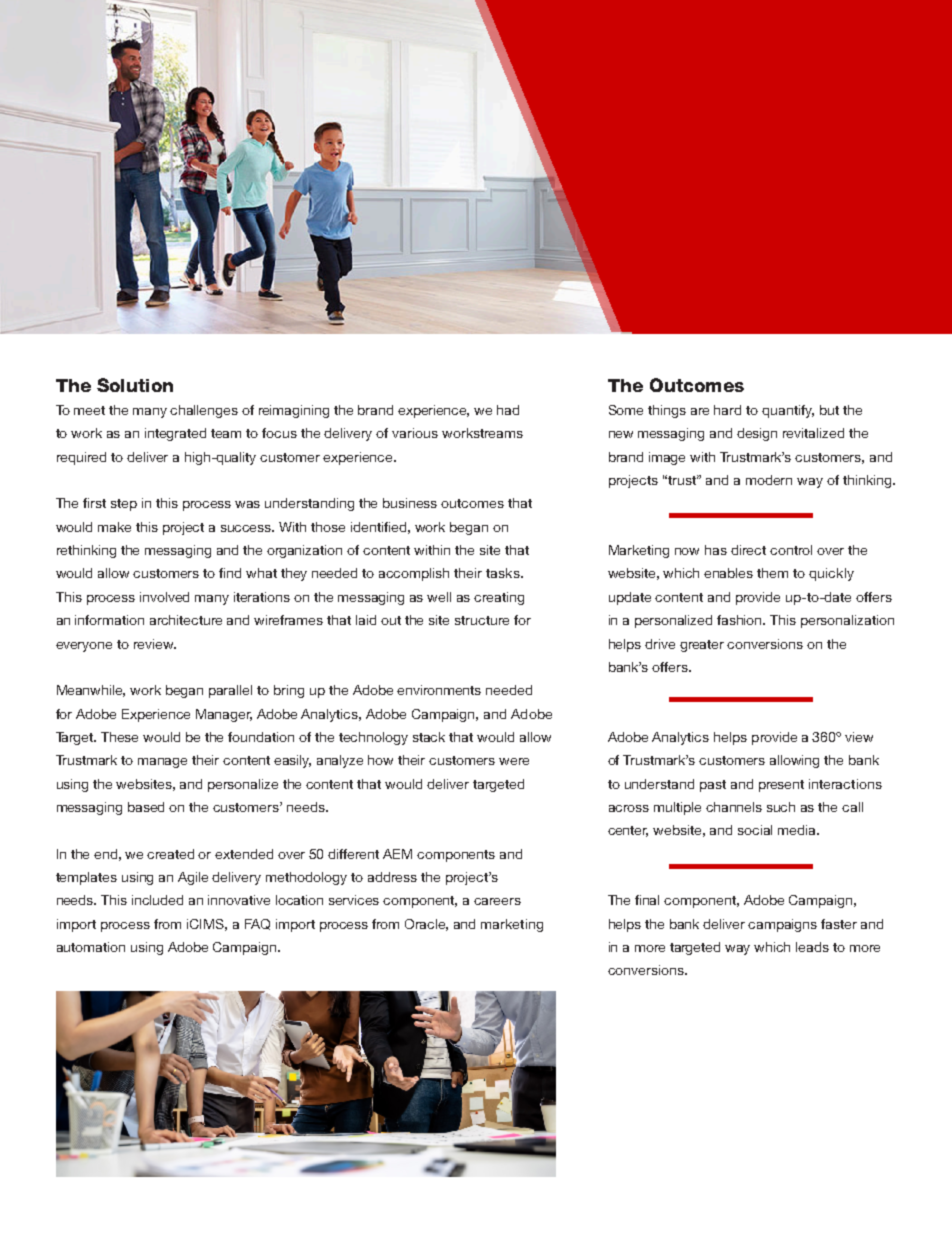 This document has height=1233, width=952. Describe the element at coordinates (781, 786) in the document. I see `present` at that location.
